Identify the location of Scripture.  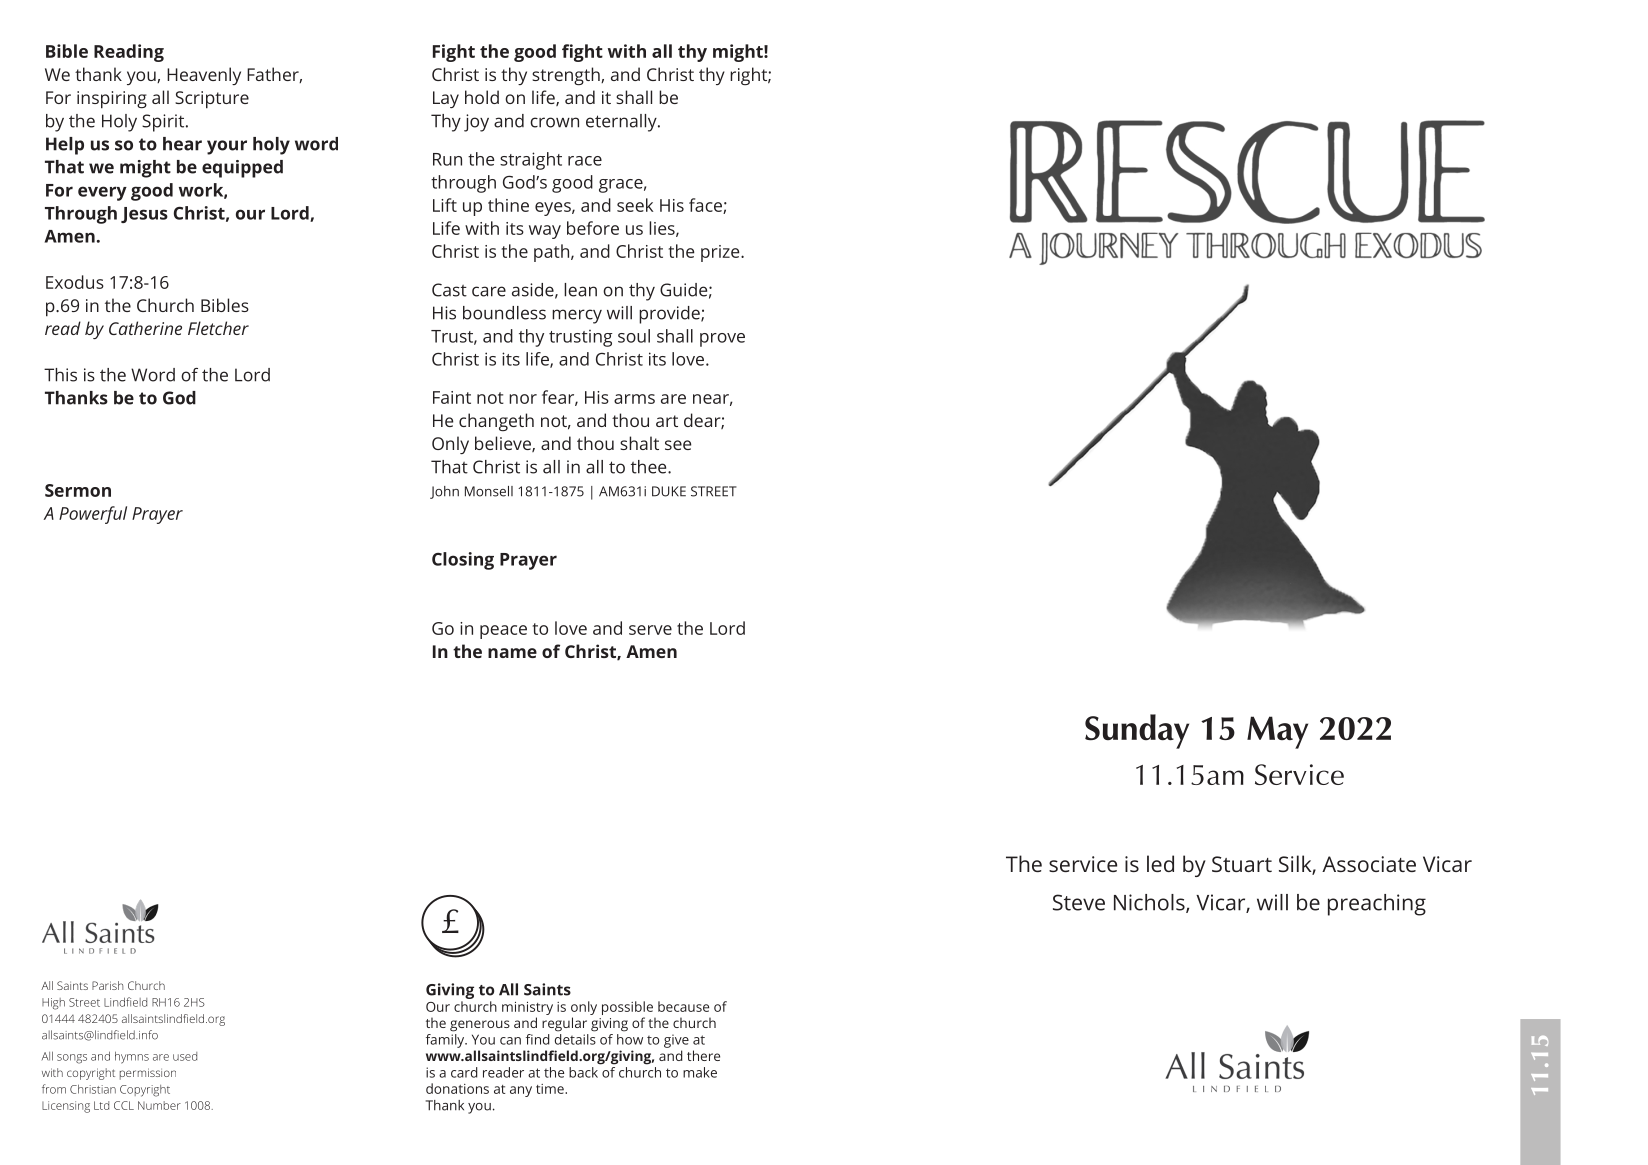
(212, 100).
